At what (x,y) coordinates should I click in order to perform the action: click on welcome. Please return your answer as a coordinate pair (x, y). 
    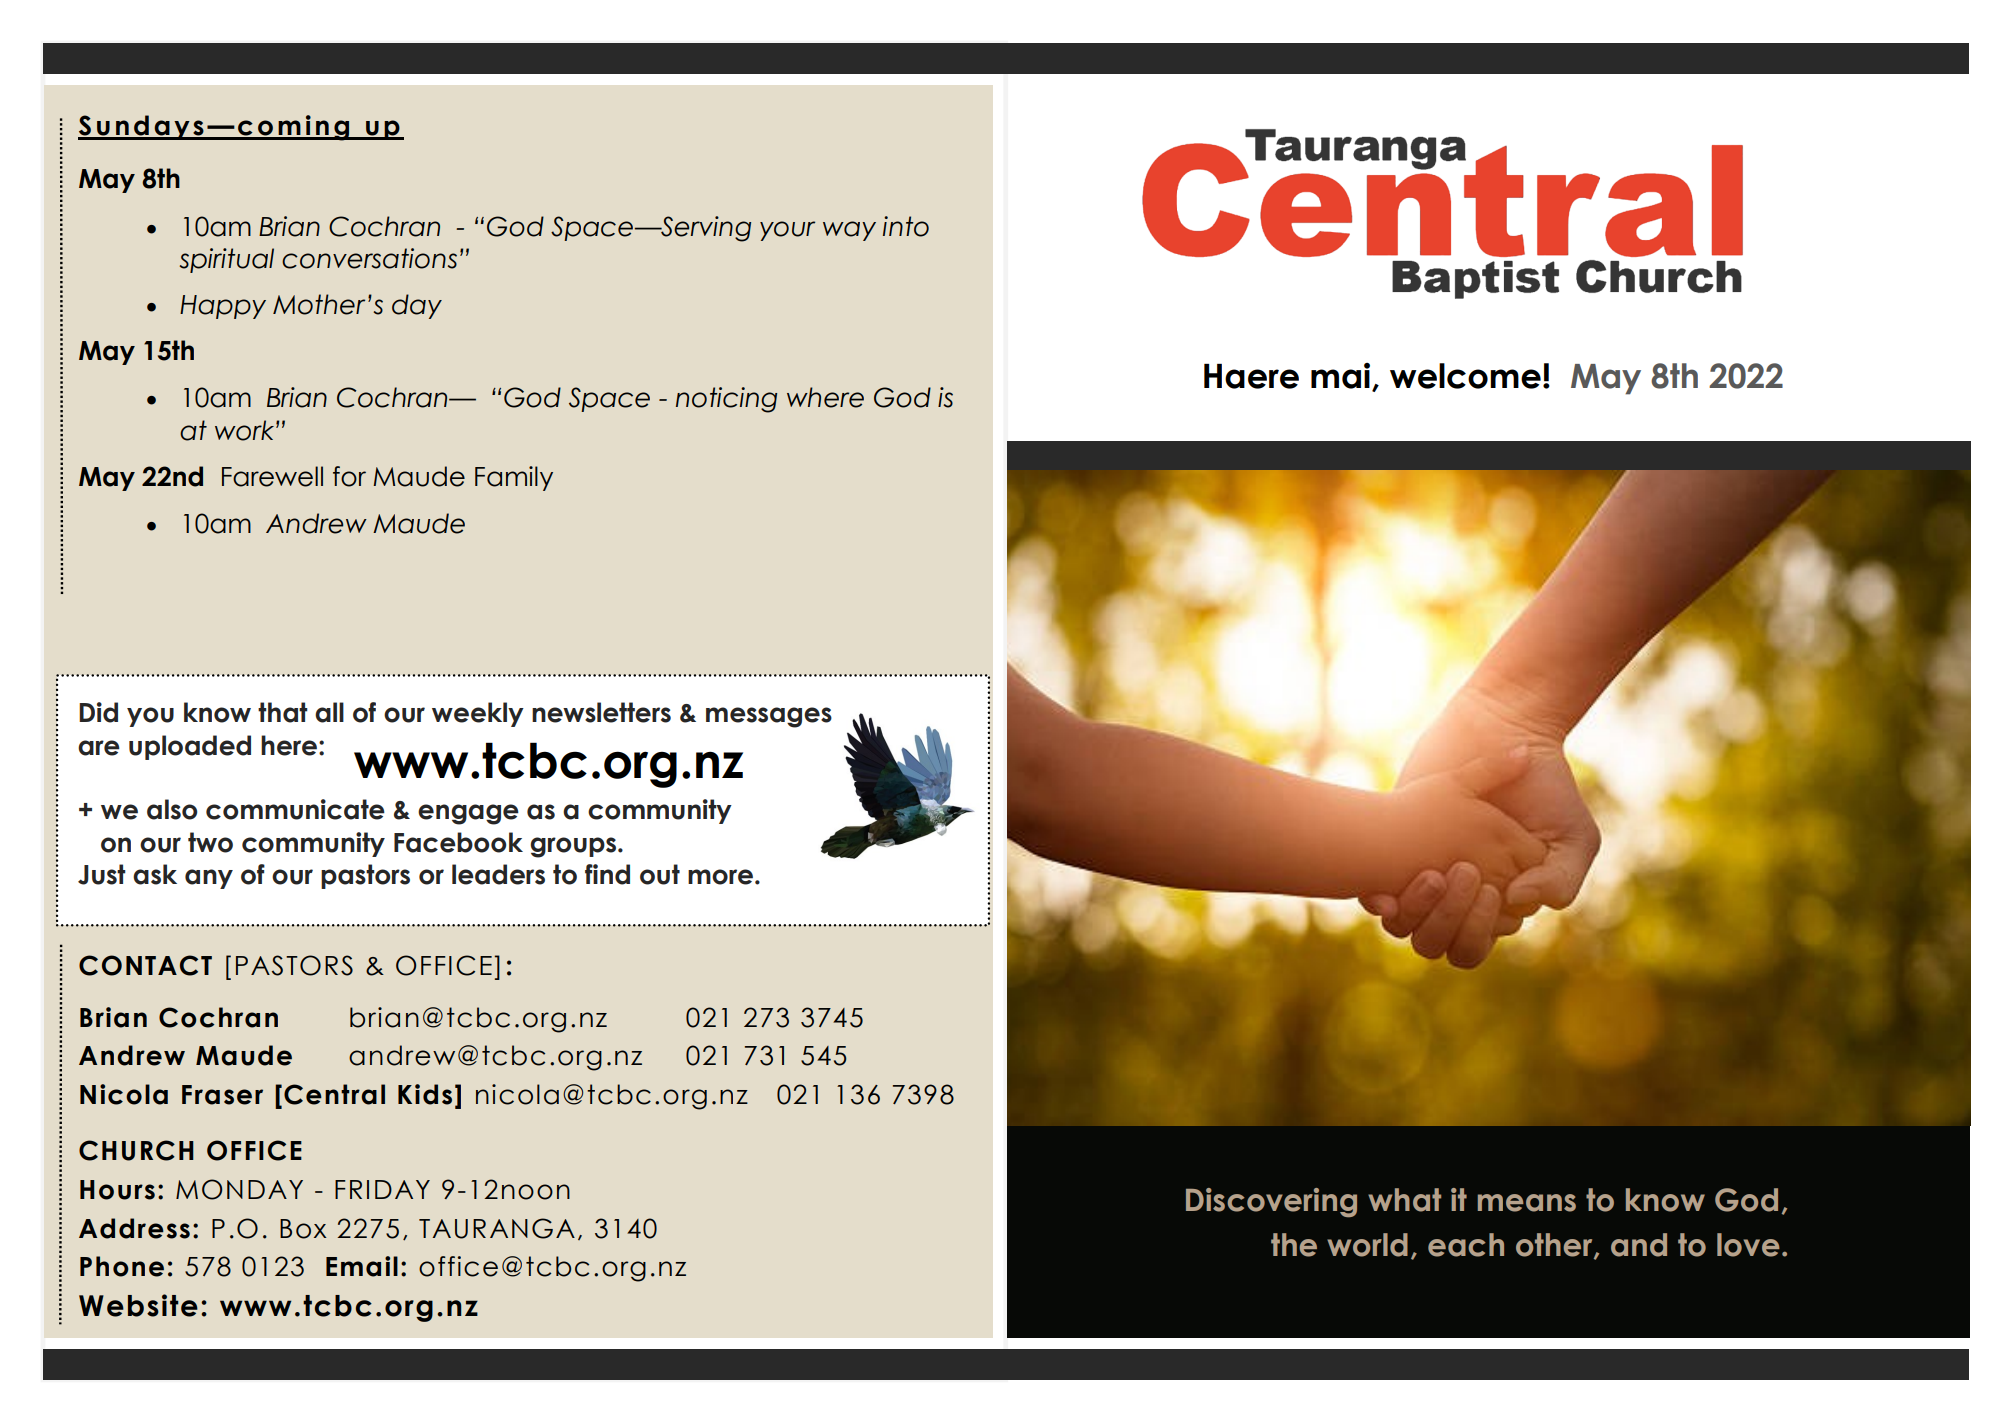
    Looking at the image, I should click on (1465, 376).
